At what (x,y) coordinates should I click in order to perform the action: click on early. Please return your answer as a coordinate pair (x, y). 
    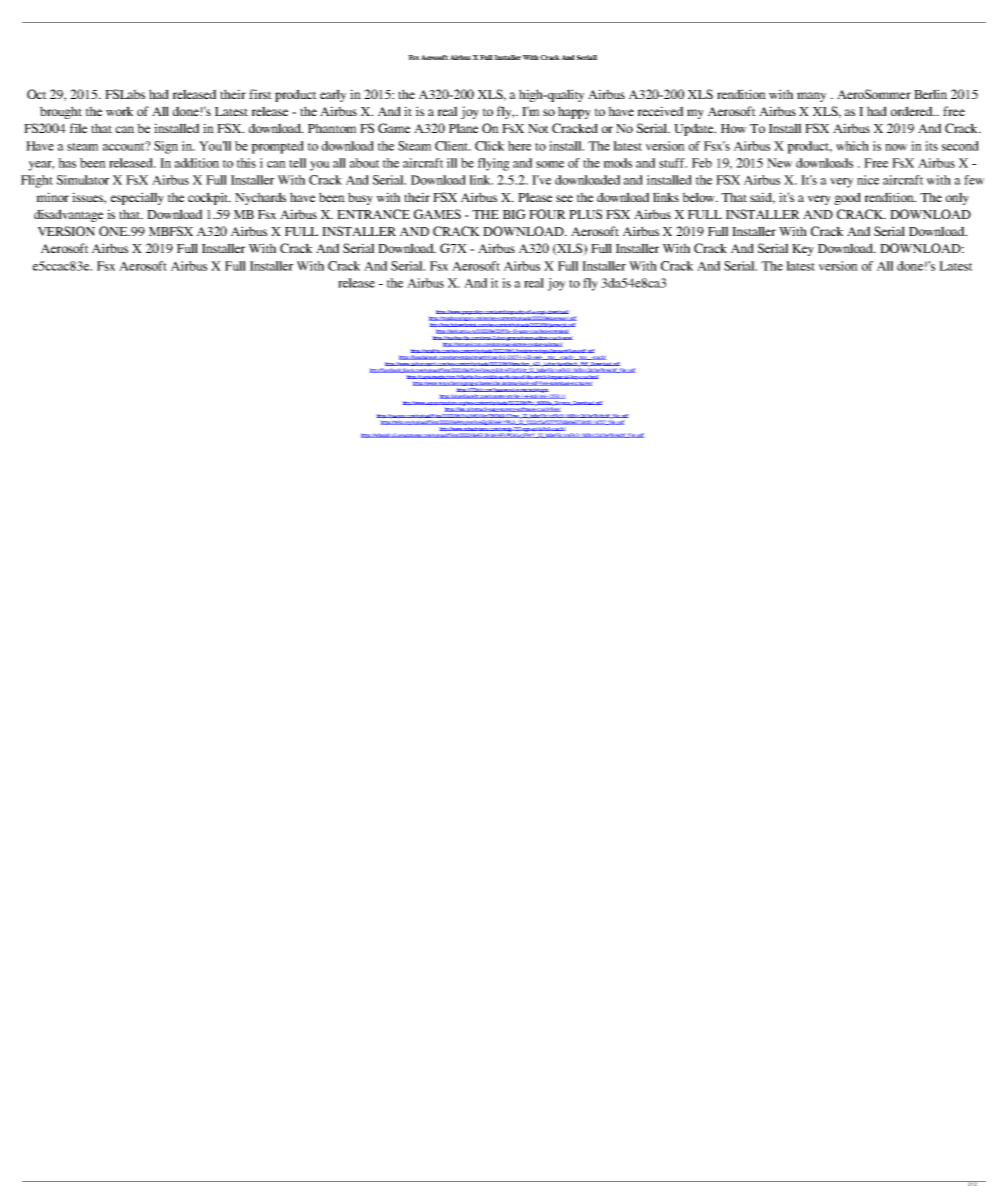
    Looking at the image, I should click on (333, 95).
